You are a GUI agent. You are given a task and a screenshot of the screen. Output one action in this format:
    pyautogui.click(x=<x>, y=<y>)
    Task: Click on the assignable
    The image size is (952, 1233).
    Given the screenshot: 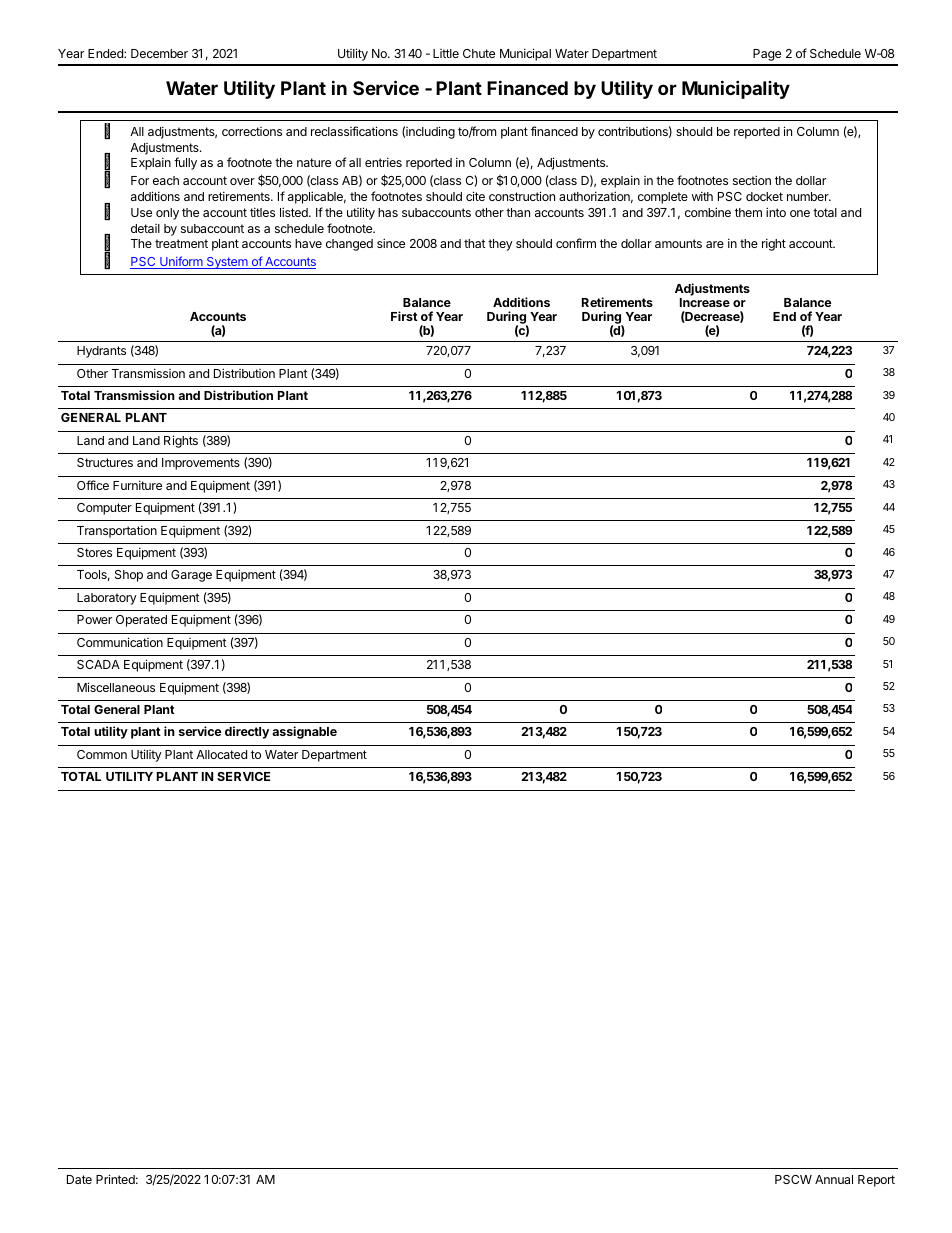 What is the action you would take?
    pyautogui.click(x=304, y=732)
